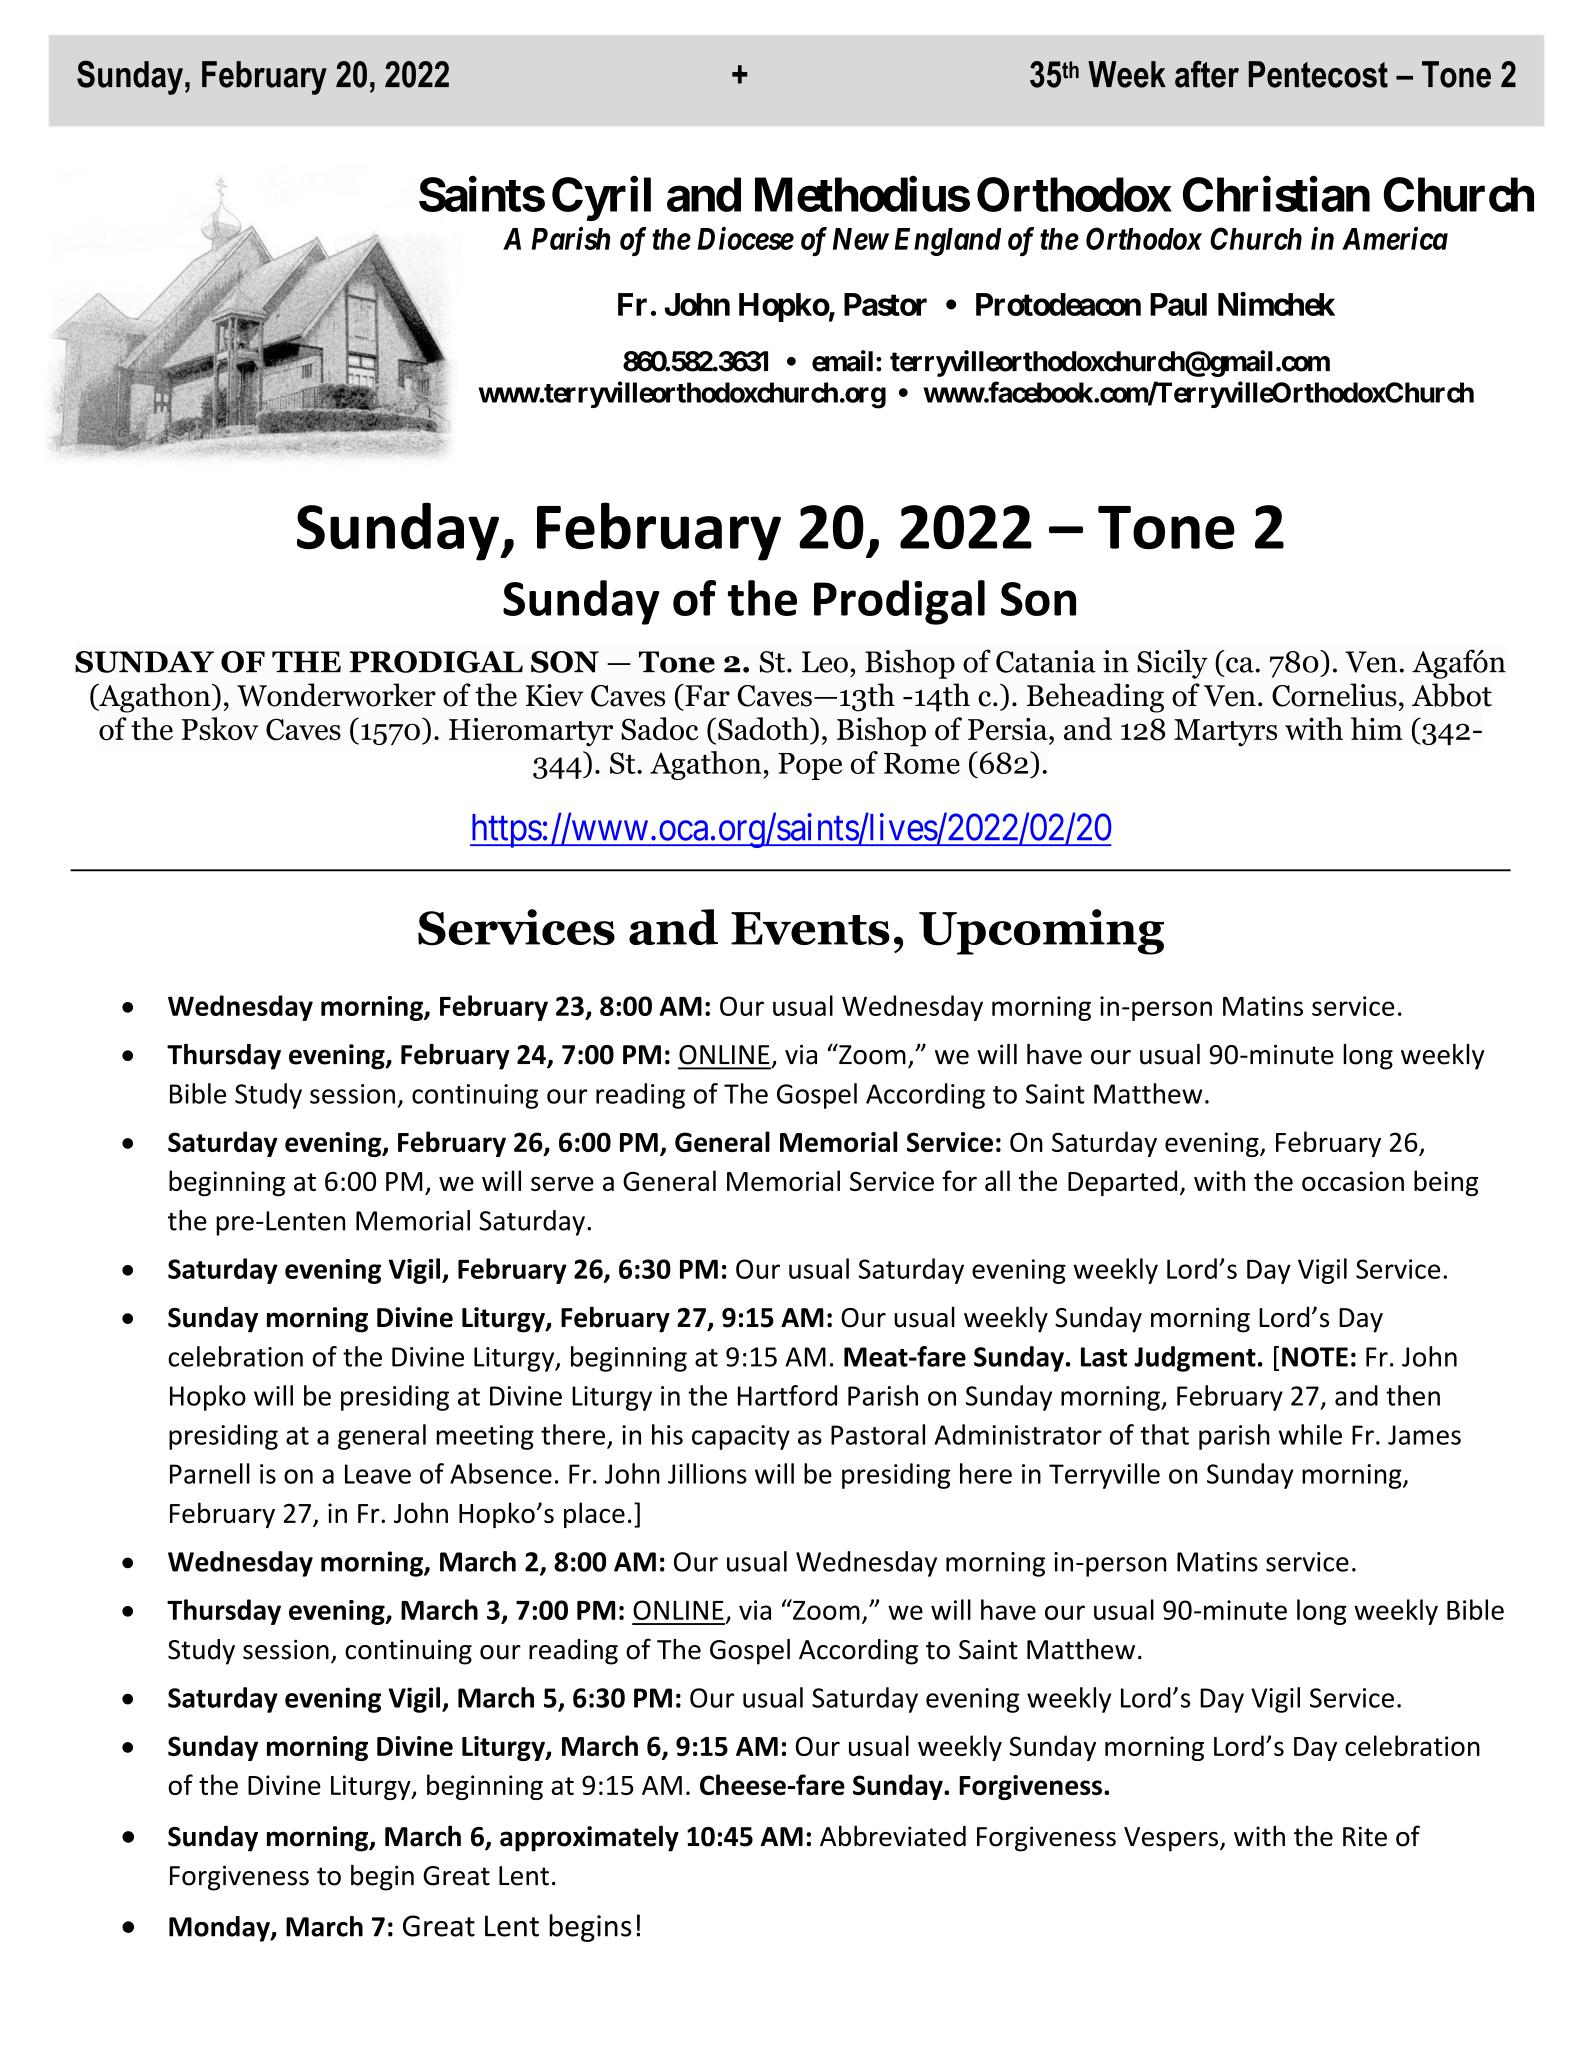  I want to click on occasion, so click(1353, 1181).
